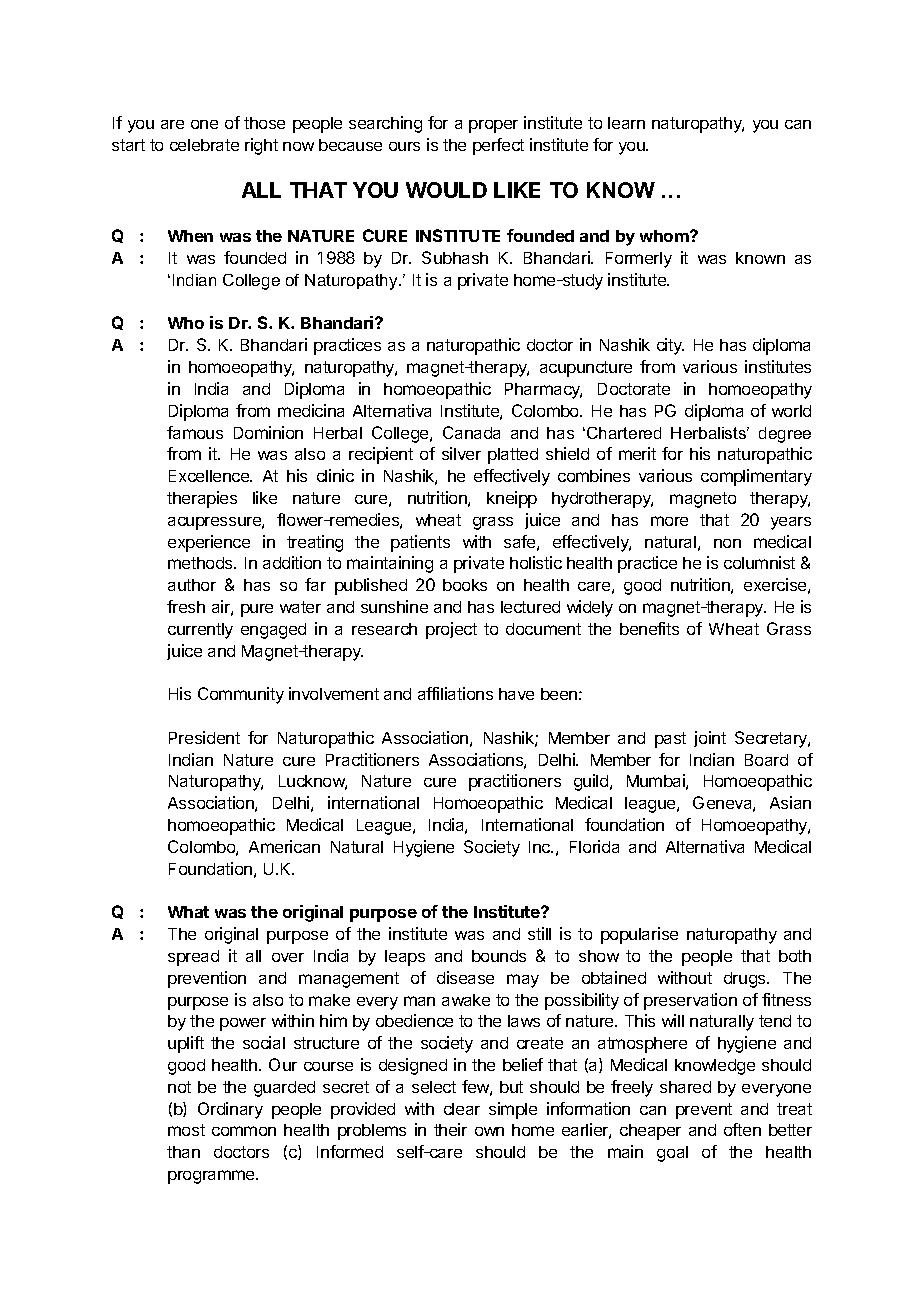 This page has height=1307, width=924. Describe the element at coordinates (450, 1129) in the page. I see `their` at that location.
